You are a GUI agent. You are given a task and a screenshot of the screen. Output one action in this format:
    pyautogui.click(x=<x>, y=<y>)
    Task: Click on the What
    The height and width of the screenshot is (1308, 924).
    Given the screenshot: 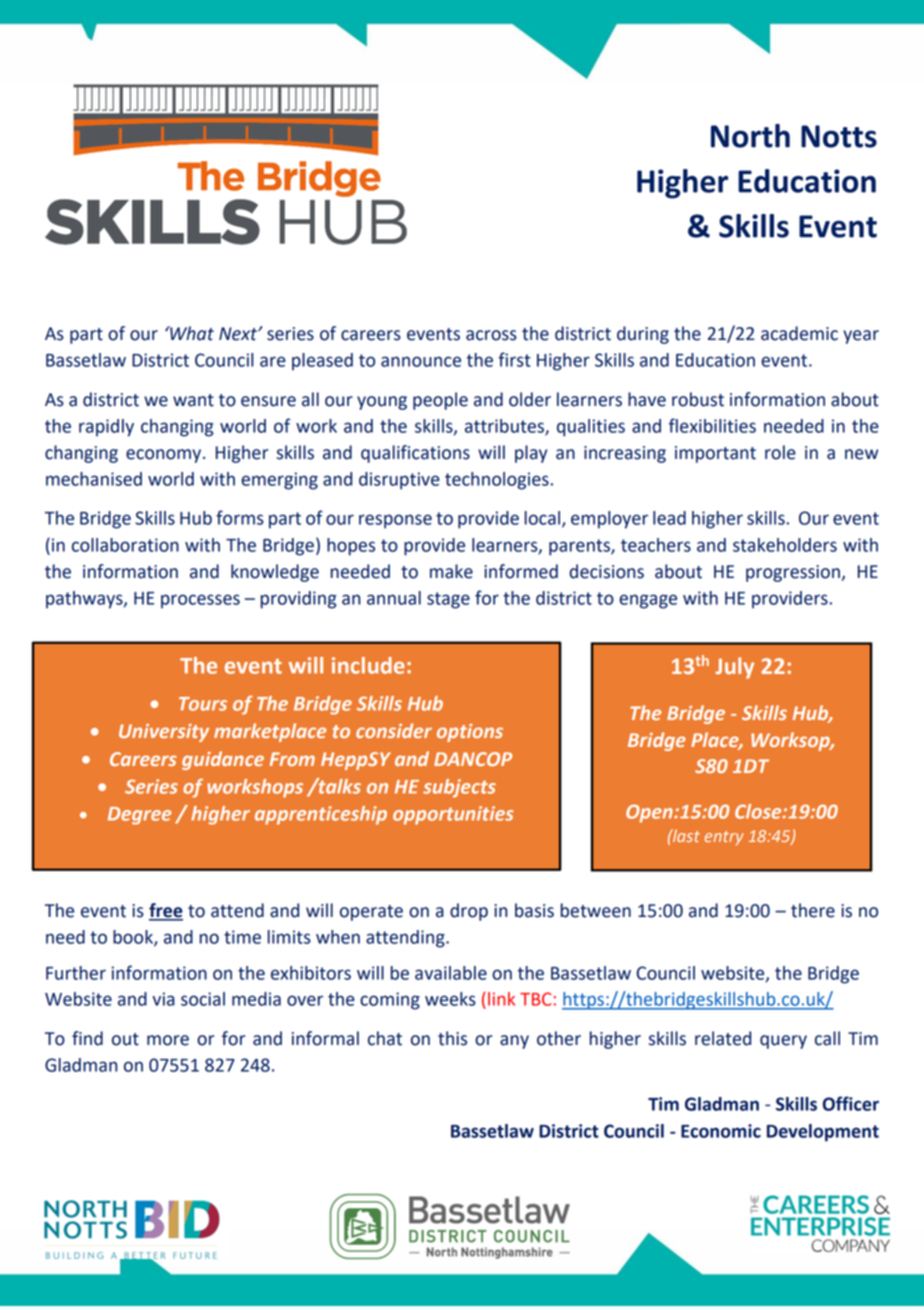 What is the action you would take?
    pyautogui.click(x=191, y=333)
